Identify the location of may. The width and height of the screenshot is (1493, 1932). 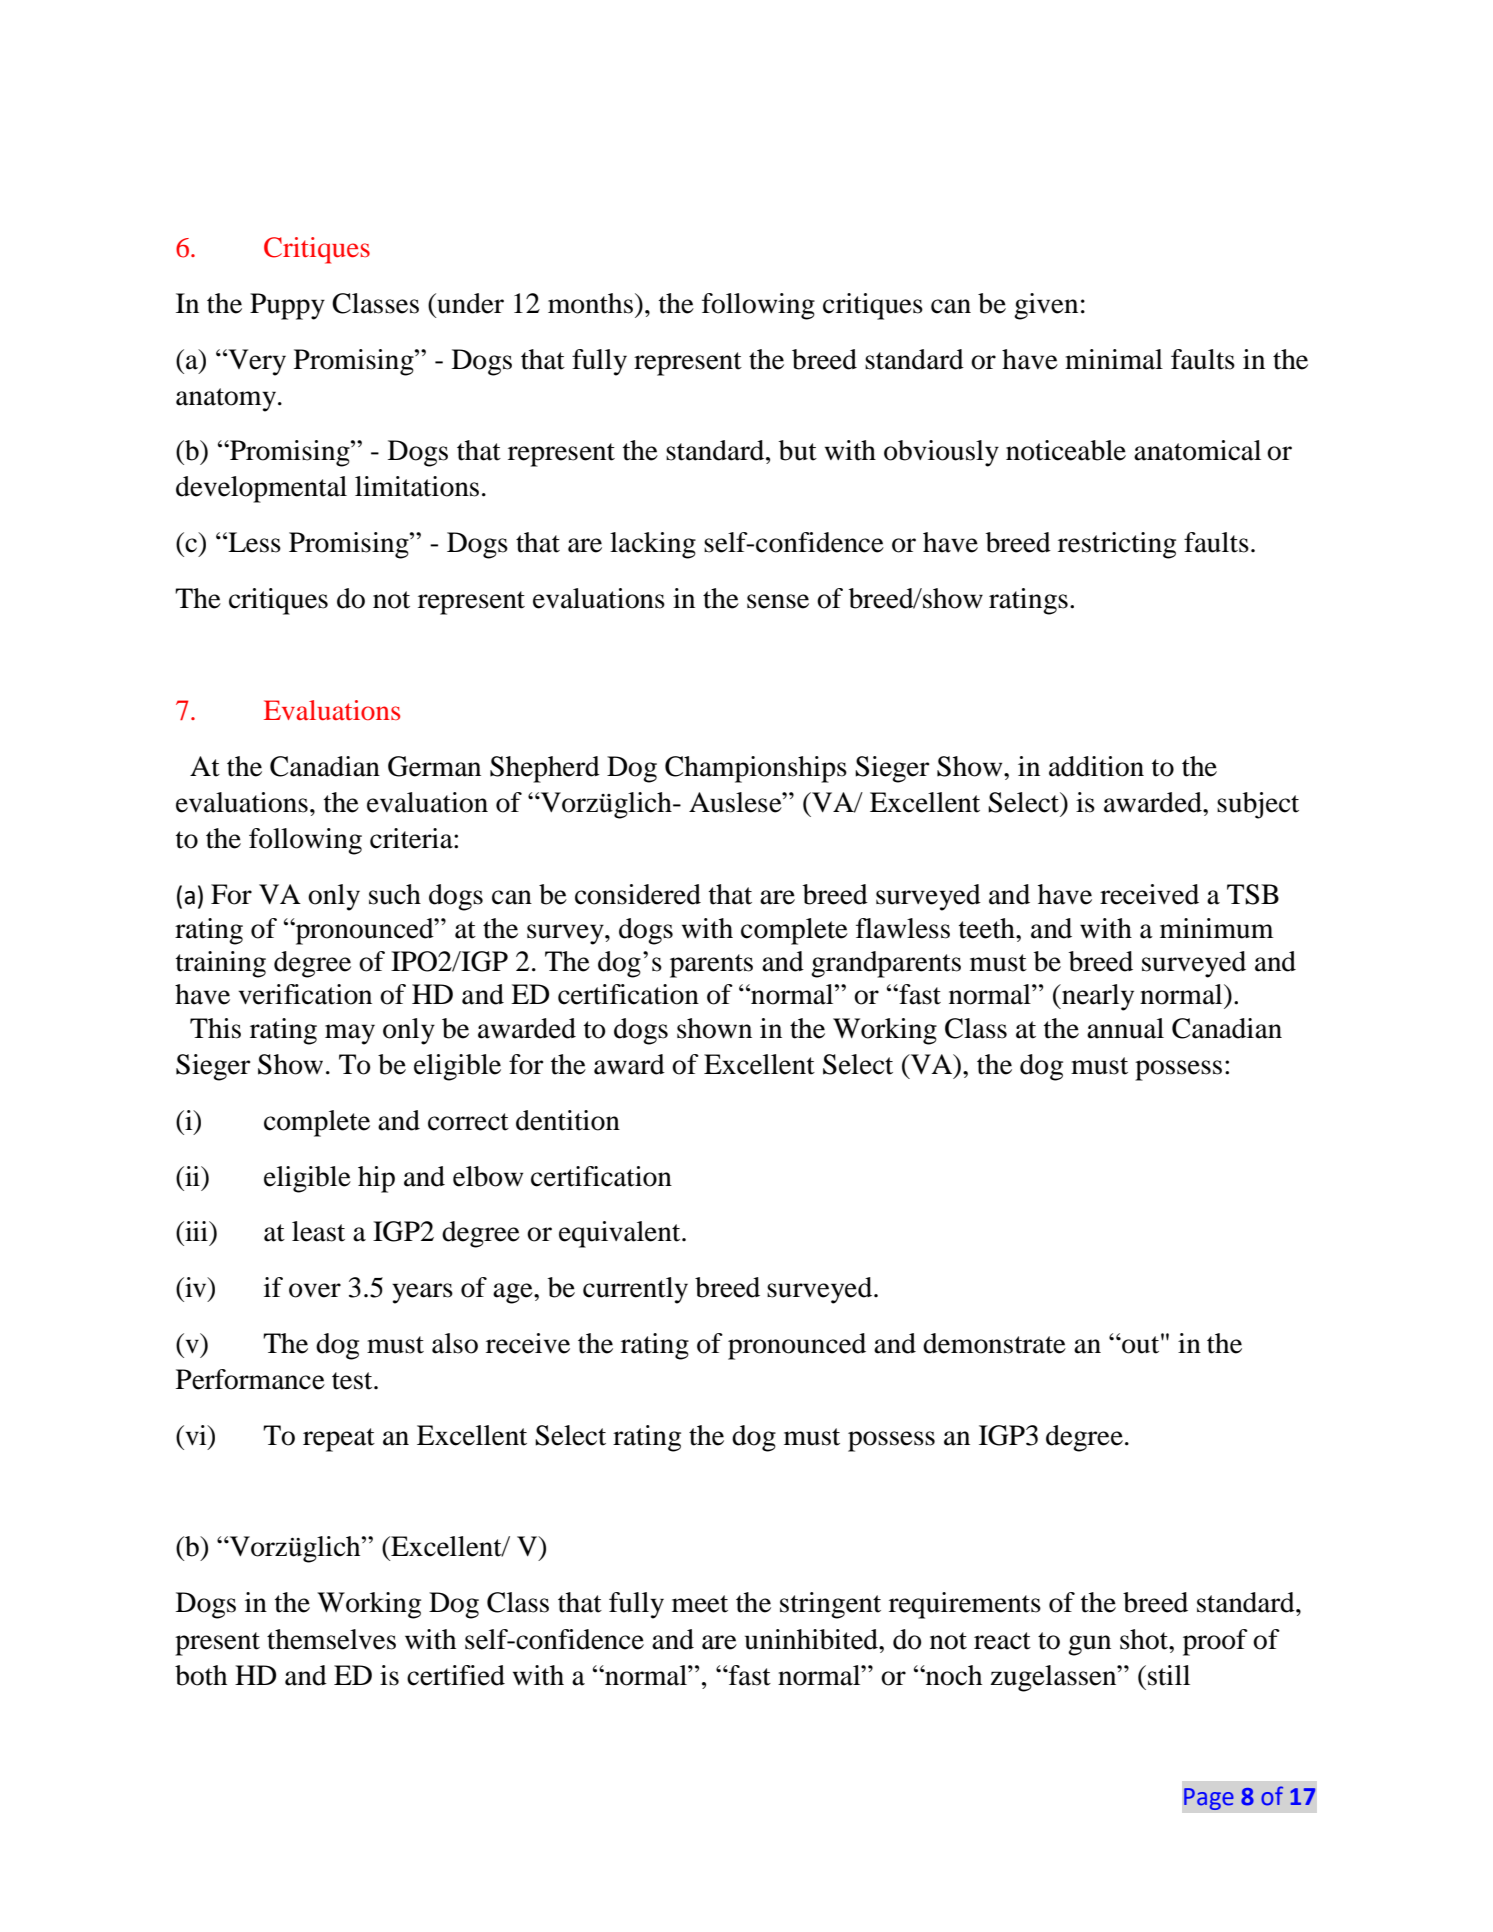
(350, 1034).
